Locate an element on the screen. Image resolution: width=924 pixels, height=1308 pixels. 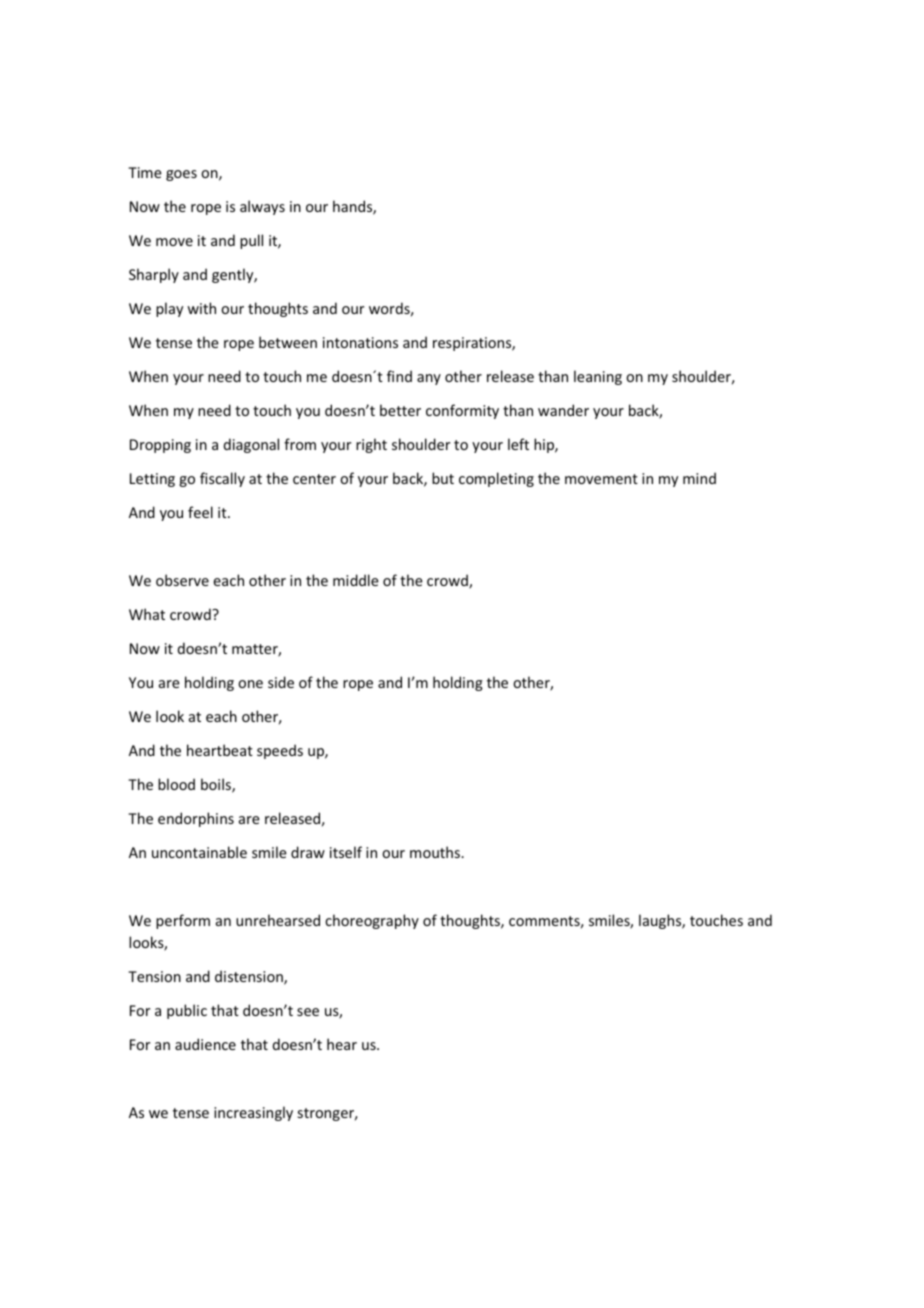
one is located at coordinates (250, 684).
